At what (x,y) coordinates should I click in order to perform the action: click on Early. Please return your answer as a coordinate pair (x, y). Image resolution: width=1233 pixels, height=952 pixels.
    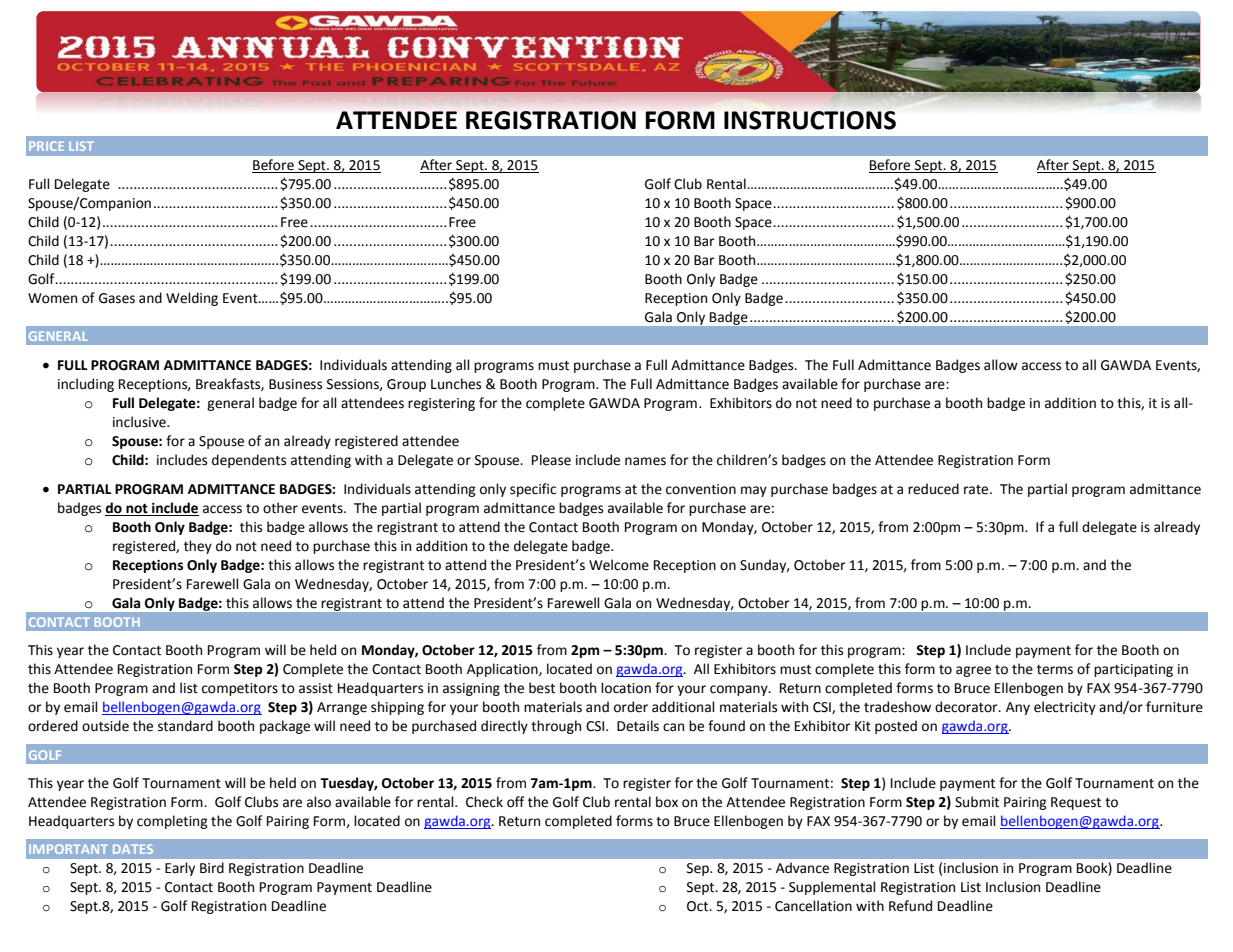
    Looking at the image, I should click on (180, 869).
